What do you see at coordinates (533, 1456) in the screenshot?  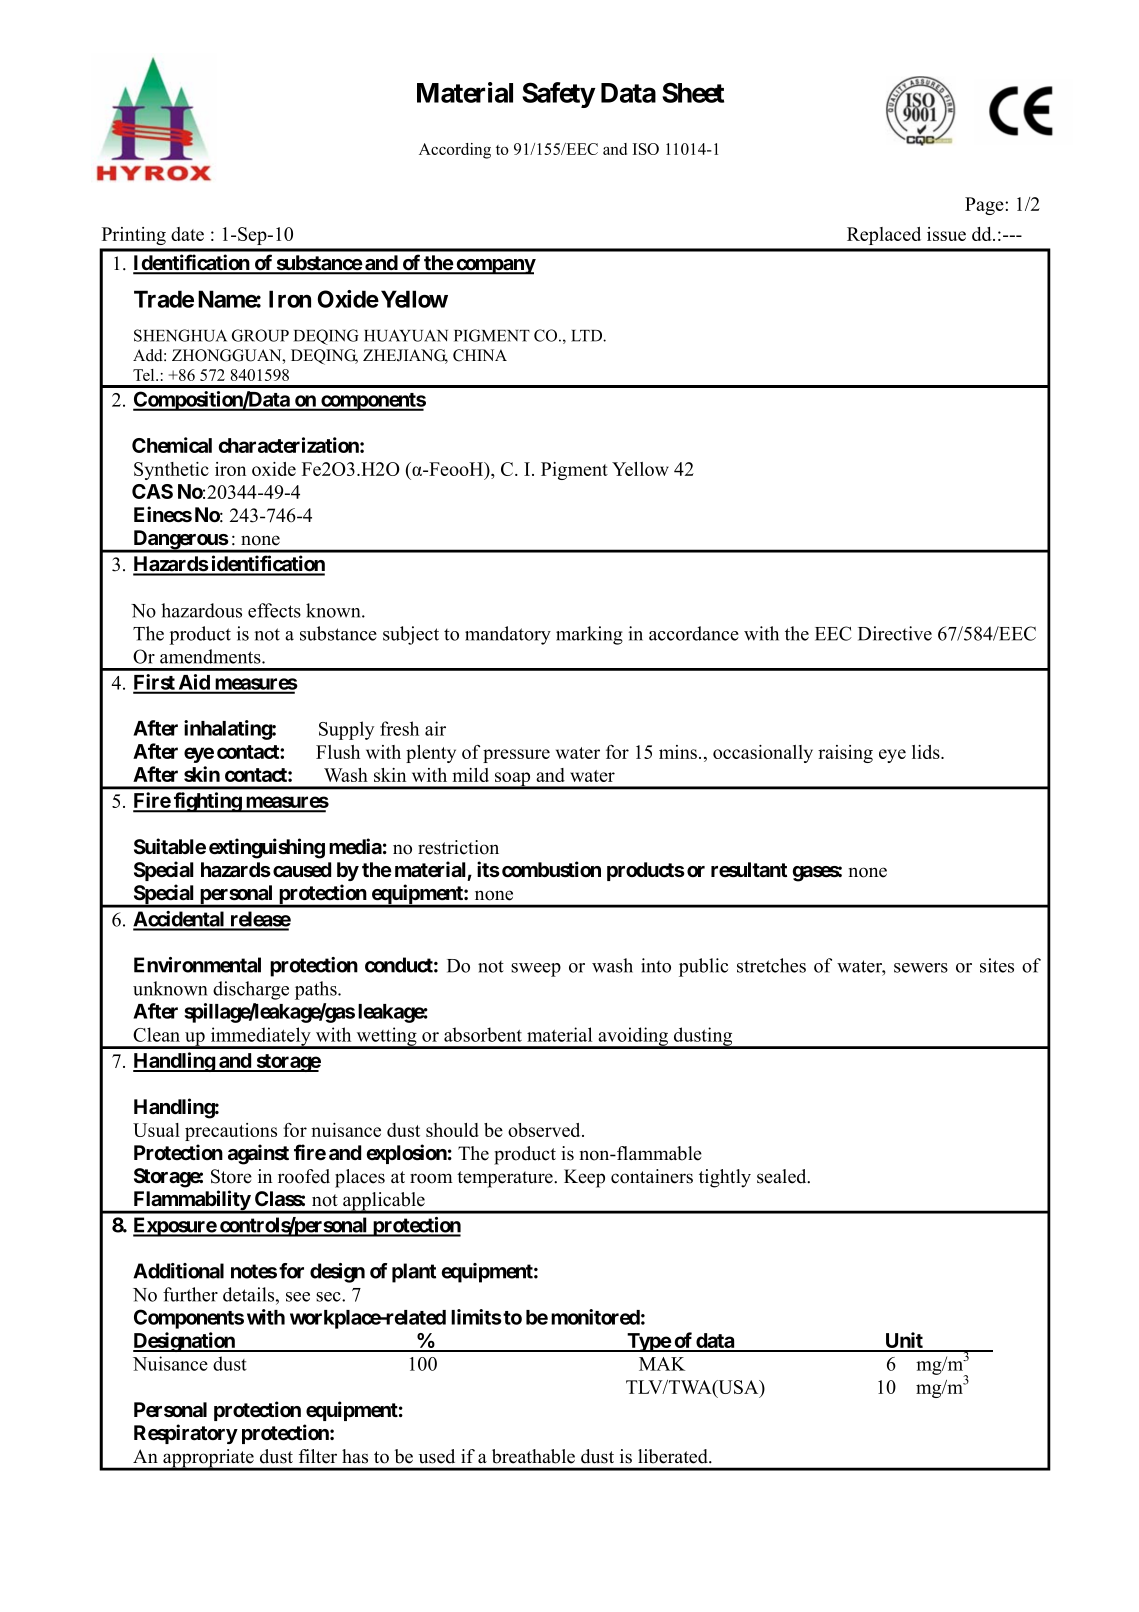 I see `breathable` at bounding box center [533, 1456].
